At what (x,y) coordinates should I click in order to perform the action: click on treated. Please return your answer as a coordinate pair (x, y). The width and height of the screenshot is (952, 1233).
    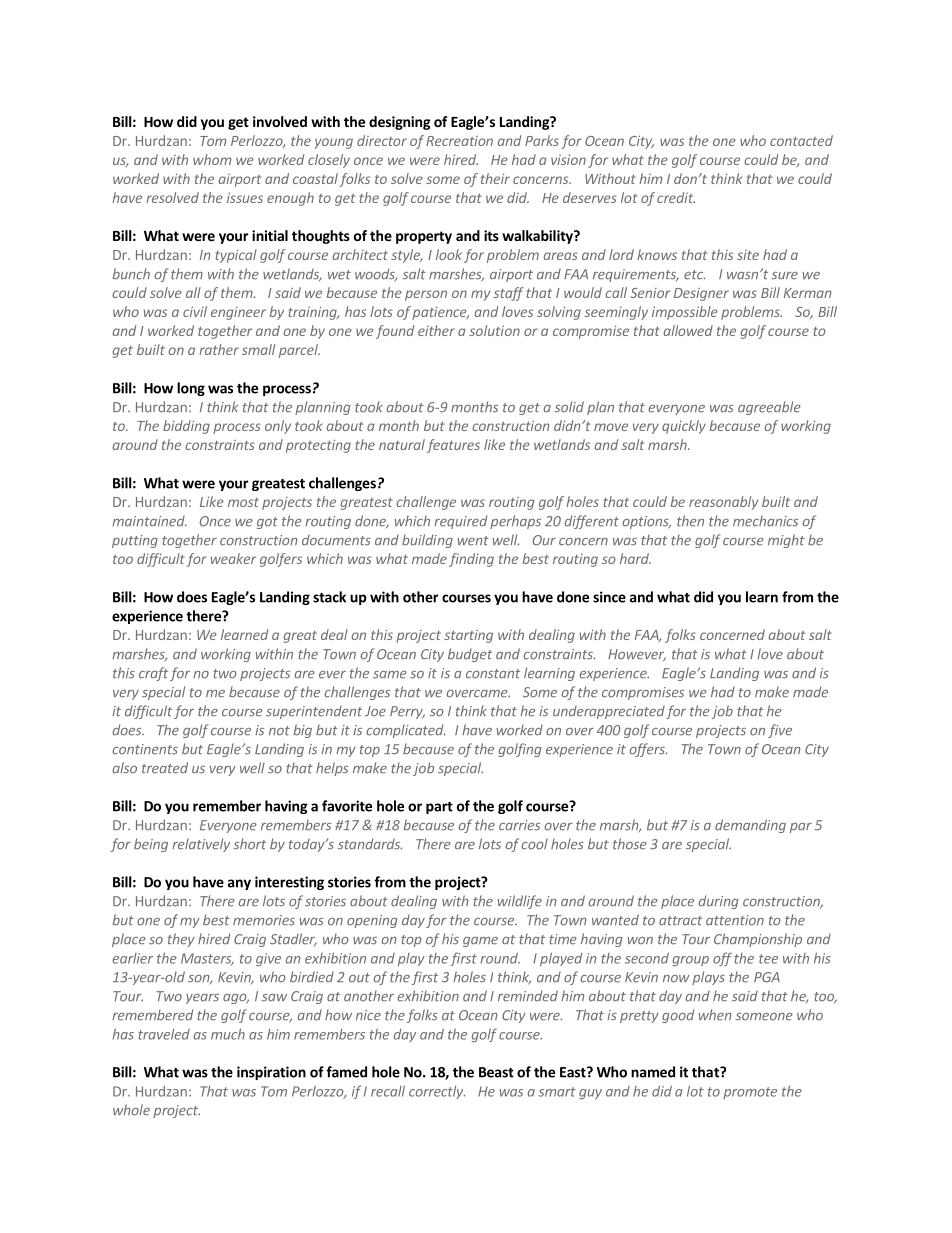
    Looking at the image, I should click on (165, 768).
